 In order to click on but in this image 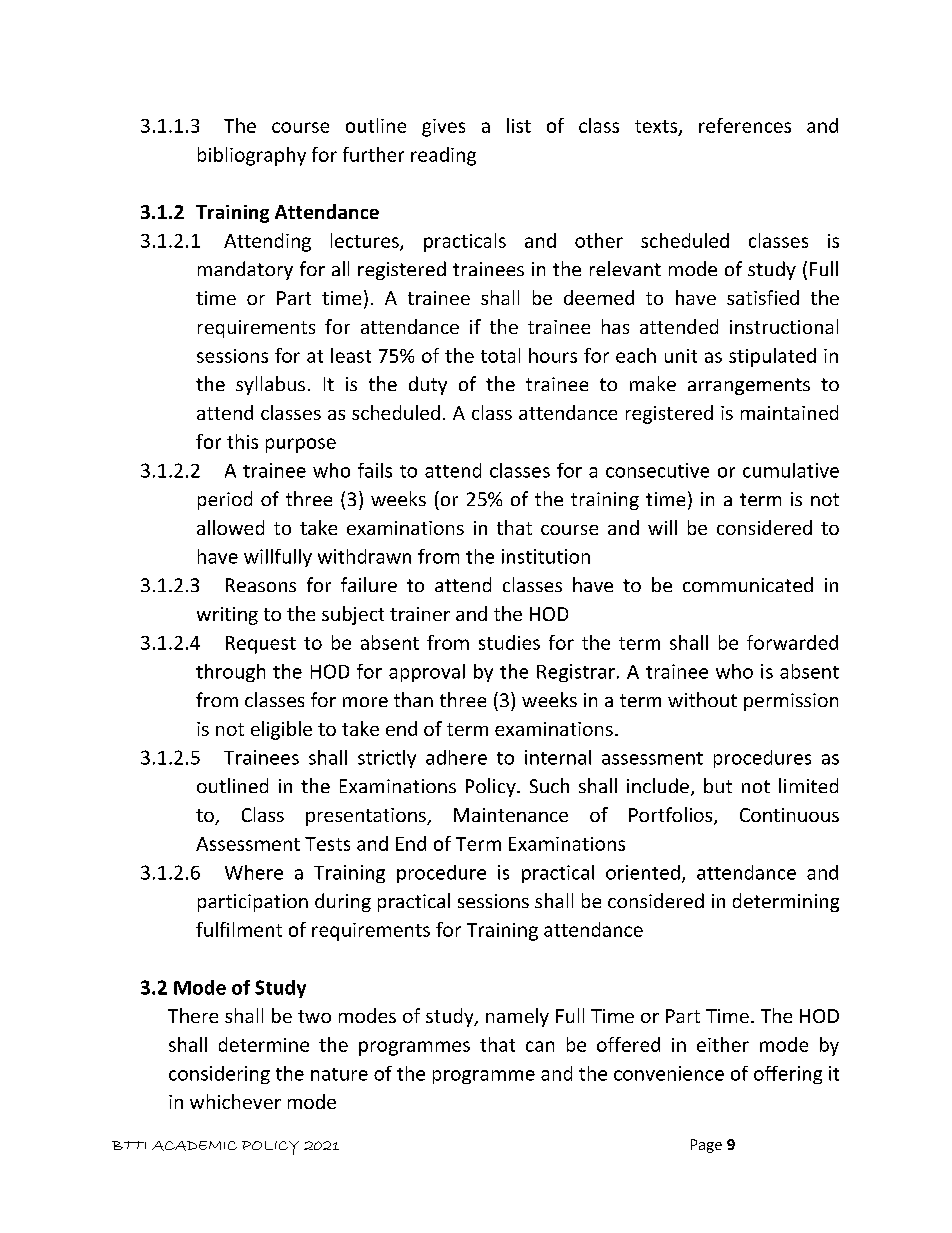, I will do `click(718, 785)`.
